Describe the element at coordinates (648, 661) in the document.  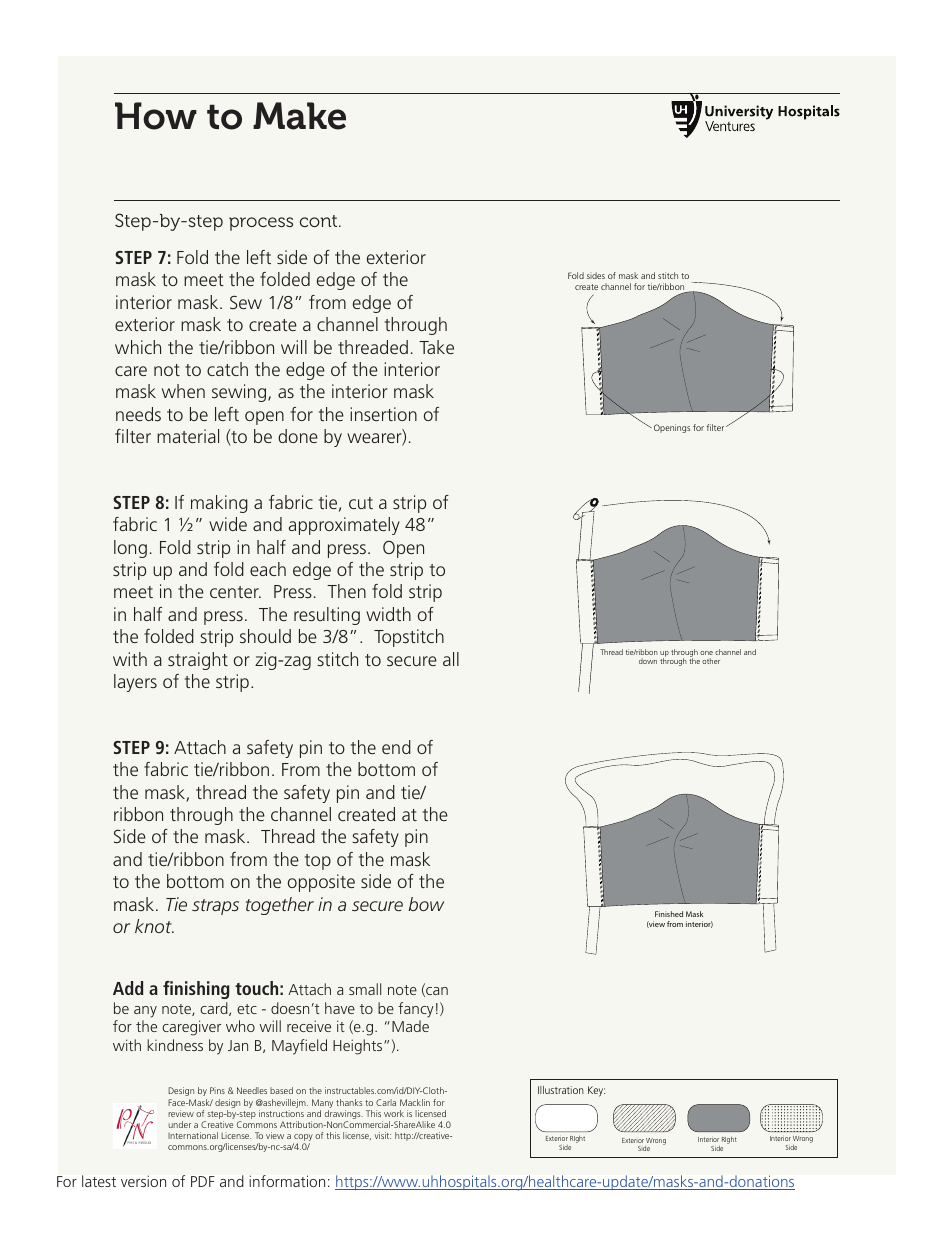
I see `down` at that location.
